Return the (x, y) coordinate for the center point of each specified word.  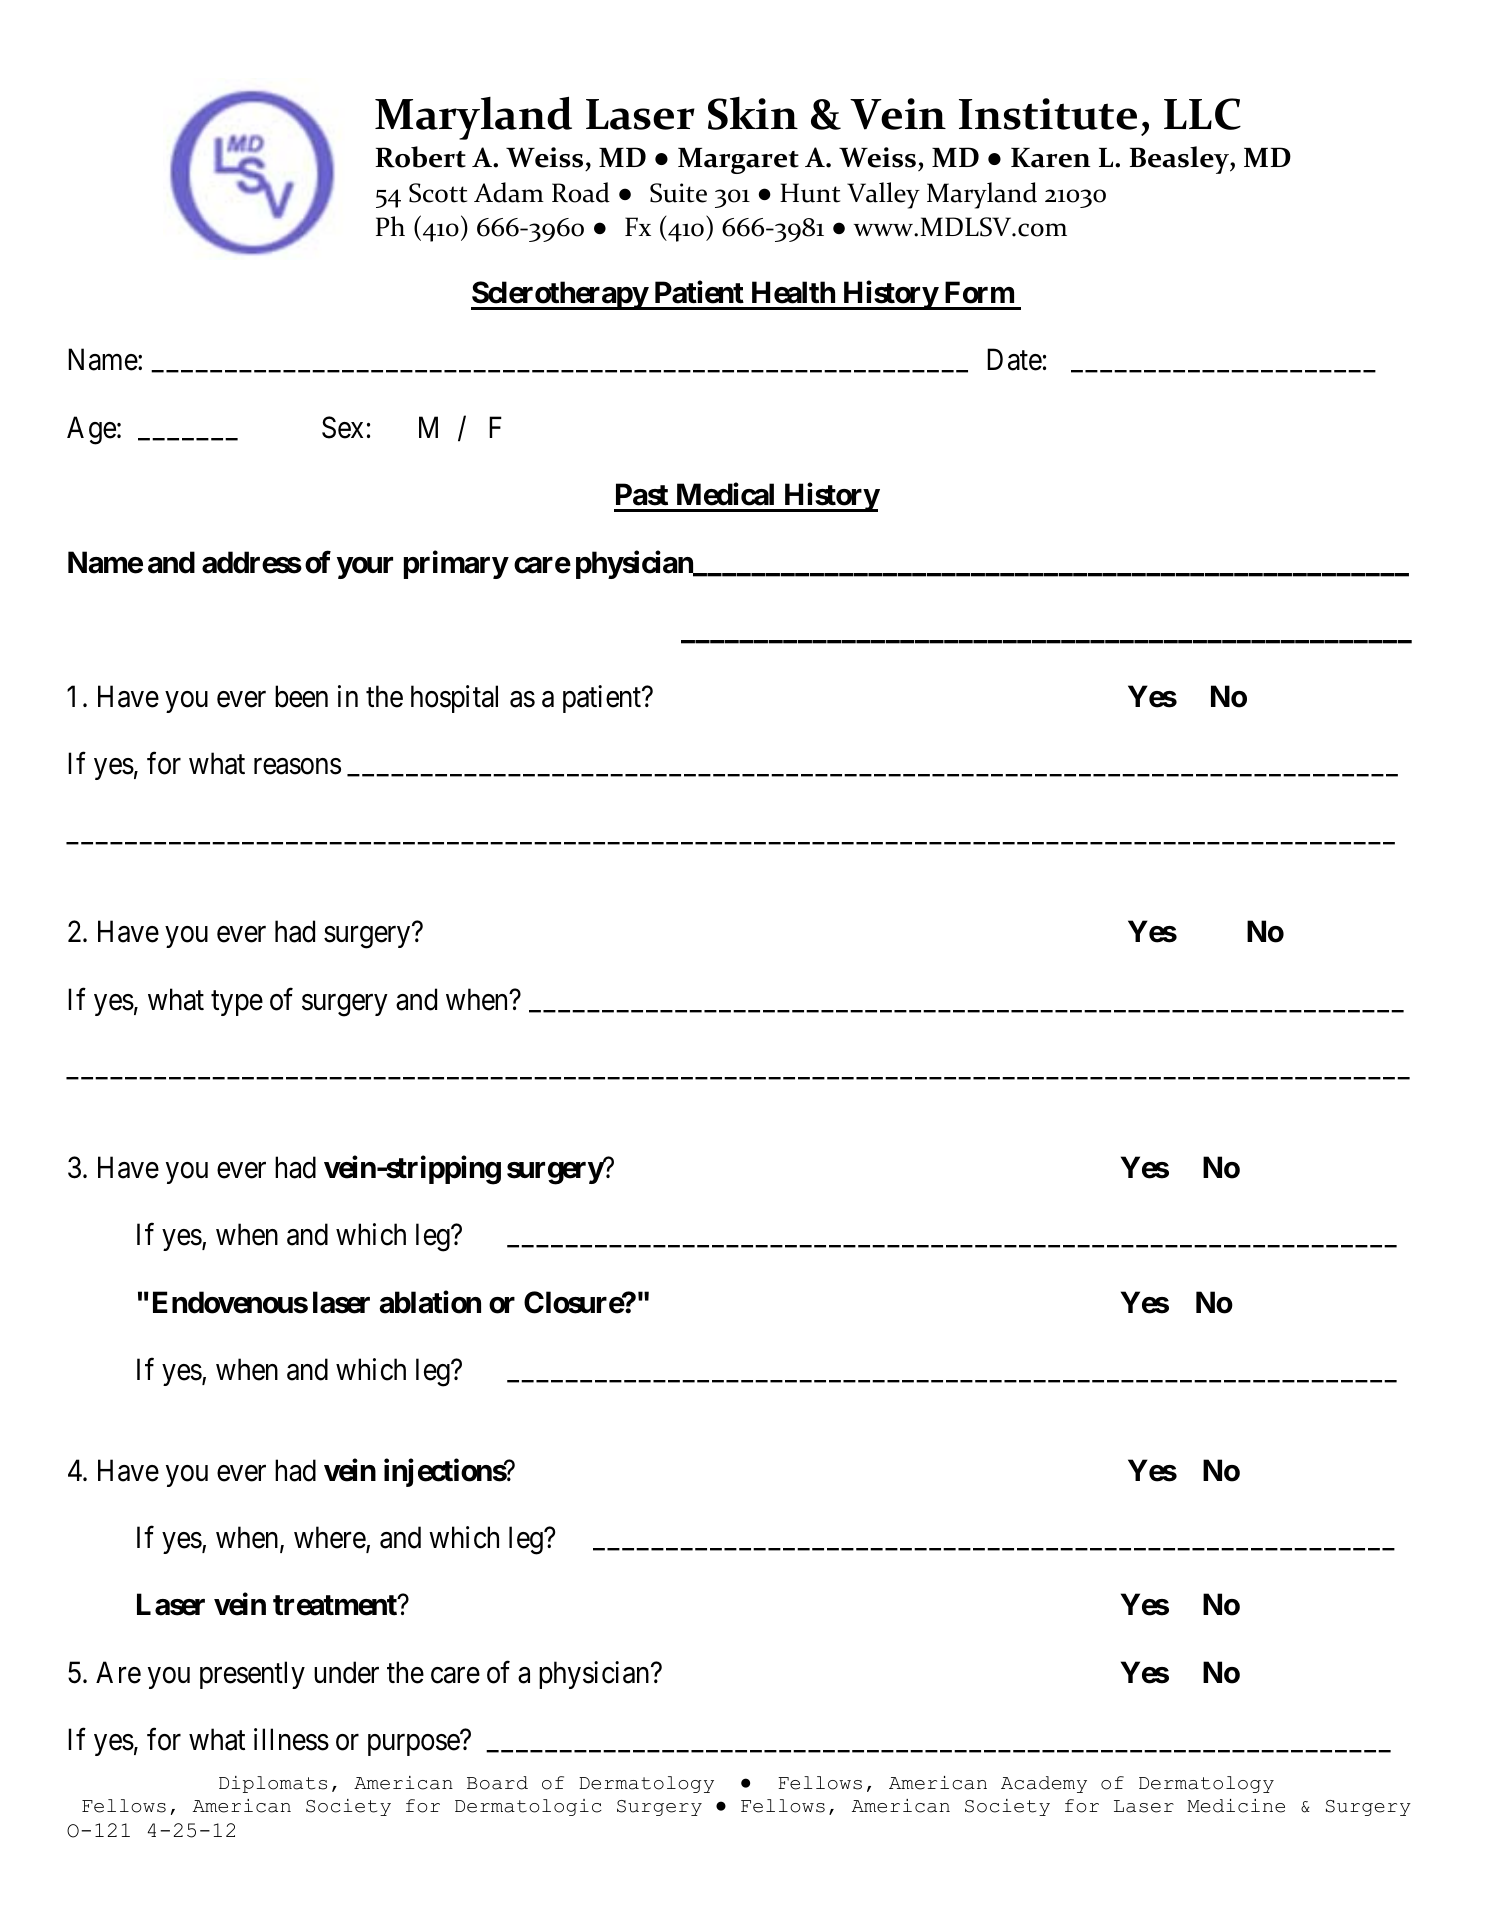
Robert (421, 157)
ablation (430, 1302)
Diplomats (273, 1784)
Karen (1051, 158)
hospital (454, 699)
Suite (678, 193)
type (237, 1003)
